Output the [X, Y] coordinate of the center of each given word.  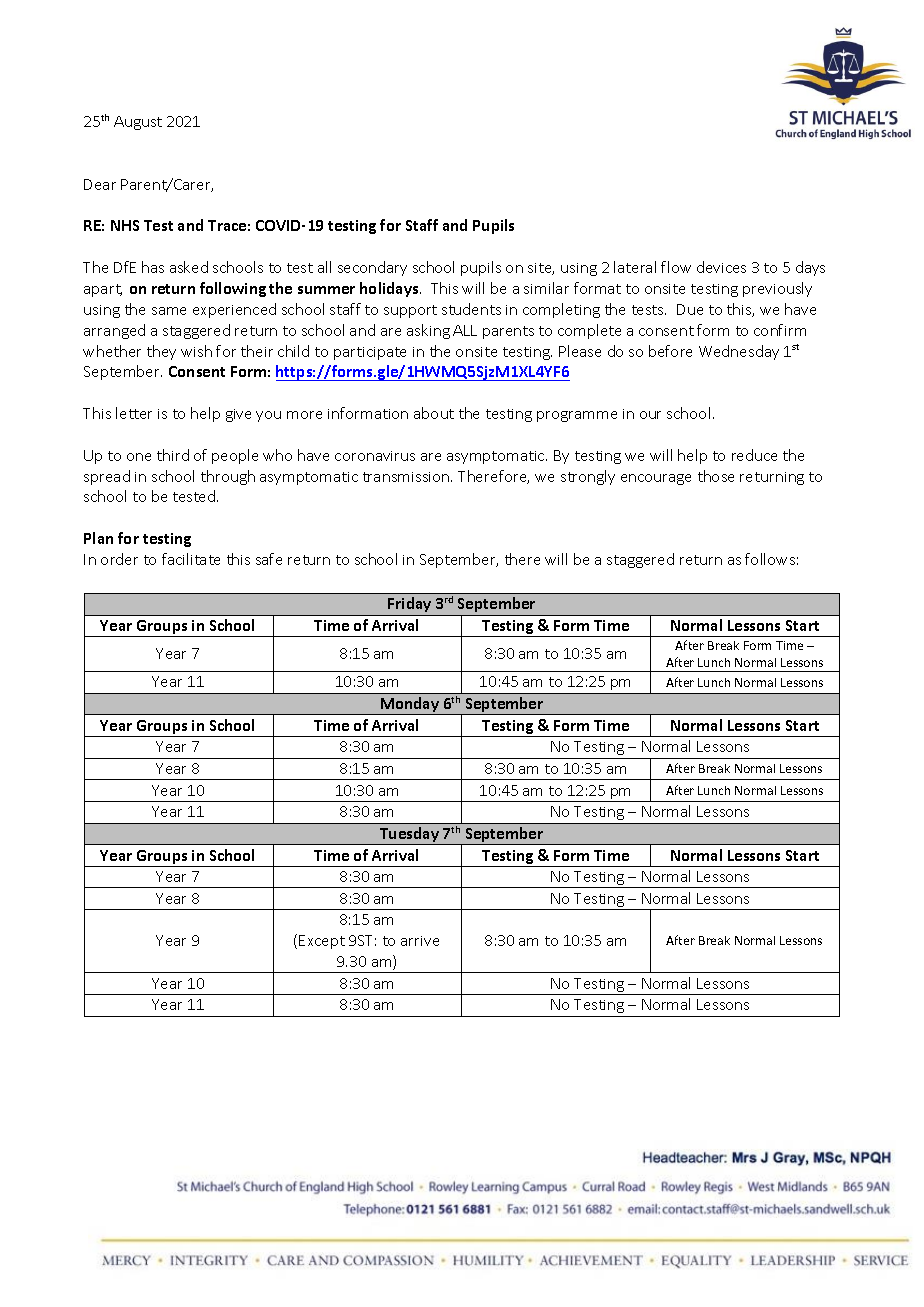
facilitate [191, 559]
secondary [372, 268]
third [173, 455]
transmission [407, 477]
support [410, 311]
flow [676, 267]
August [138, 123]
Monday [410, 706]
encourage [656, 479]
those [716, 476]
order [119, 559]
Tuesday [409, 836]
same [169, 311]
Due [690, 309]
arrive [420, 941]
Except [322, 942]
